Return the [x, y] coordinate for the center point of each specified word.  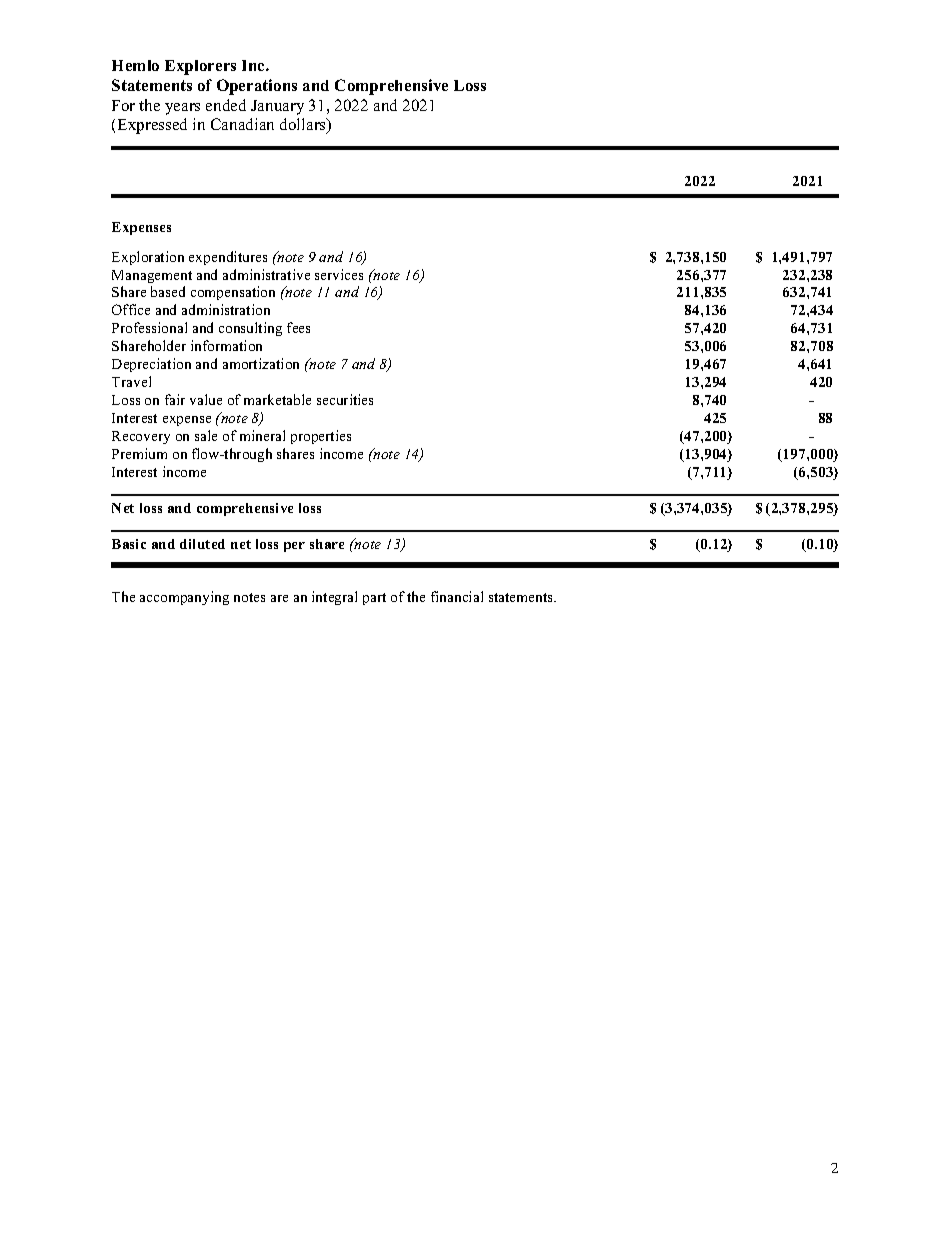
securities [345, 399]
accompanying [184, 598]
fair [175, 399]
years [182, 109]
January [277, 107]
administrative [266, 274]
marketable [277, 399]
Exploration [148, 258]
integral [334, 598]
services [339, 274]
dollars [304, 125]
